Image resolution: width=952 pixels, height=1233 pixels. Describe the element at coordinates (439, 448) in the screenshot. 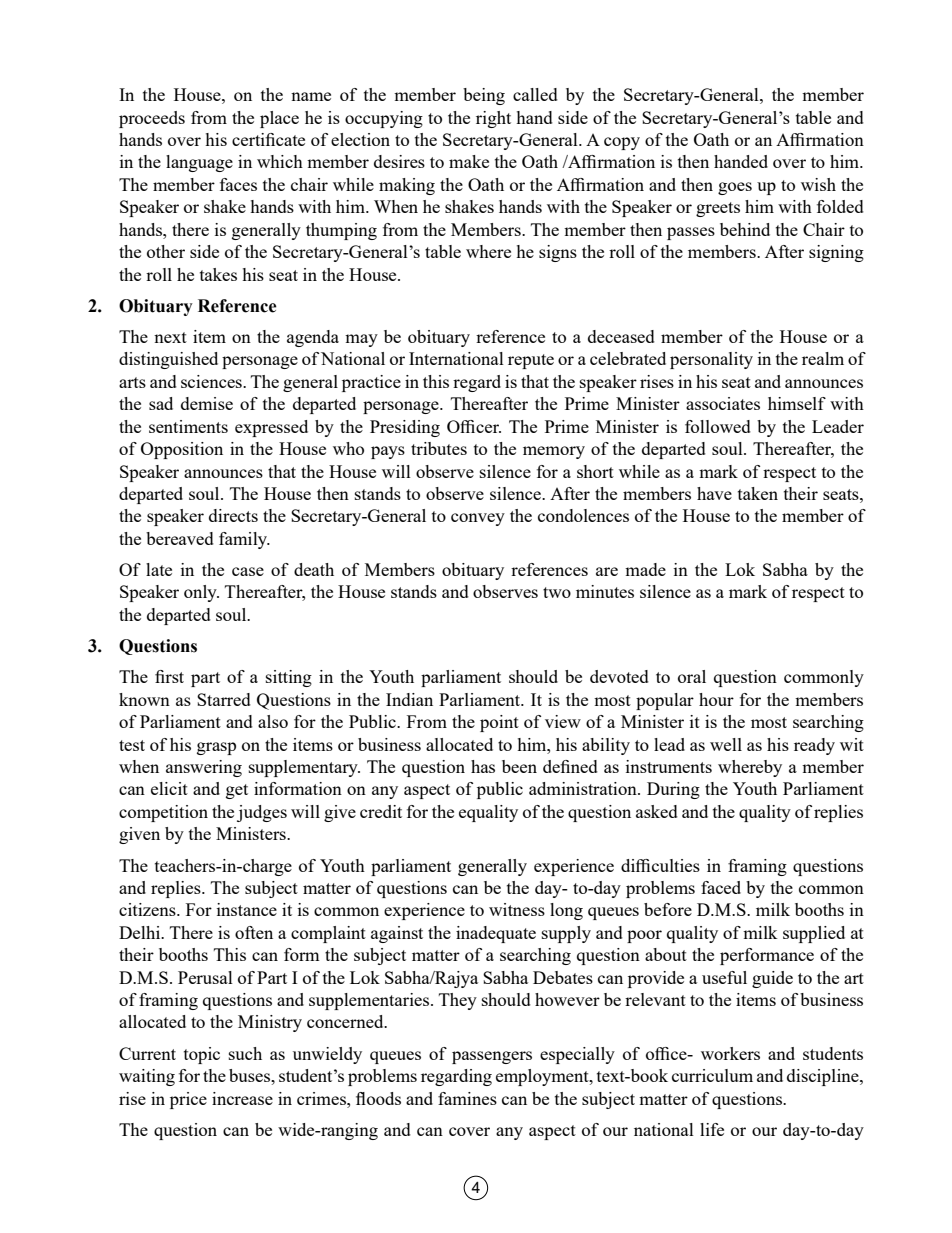

I see `tributes` at that location.
